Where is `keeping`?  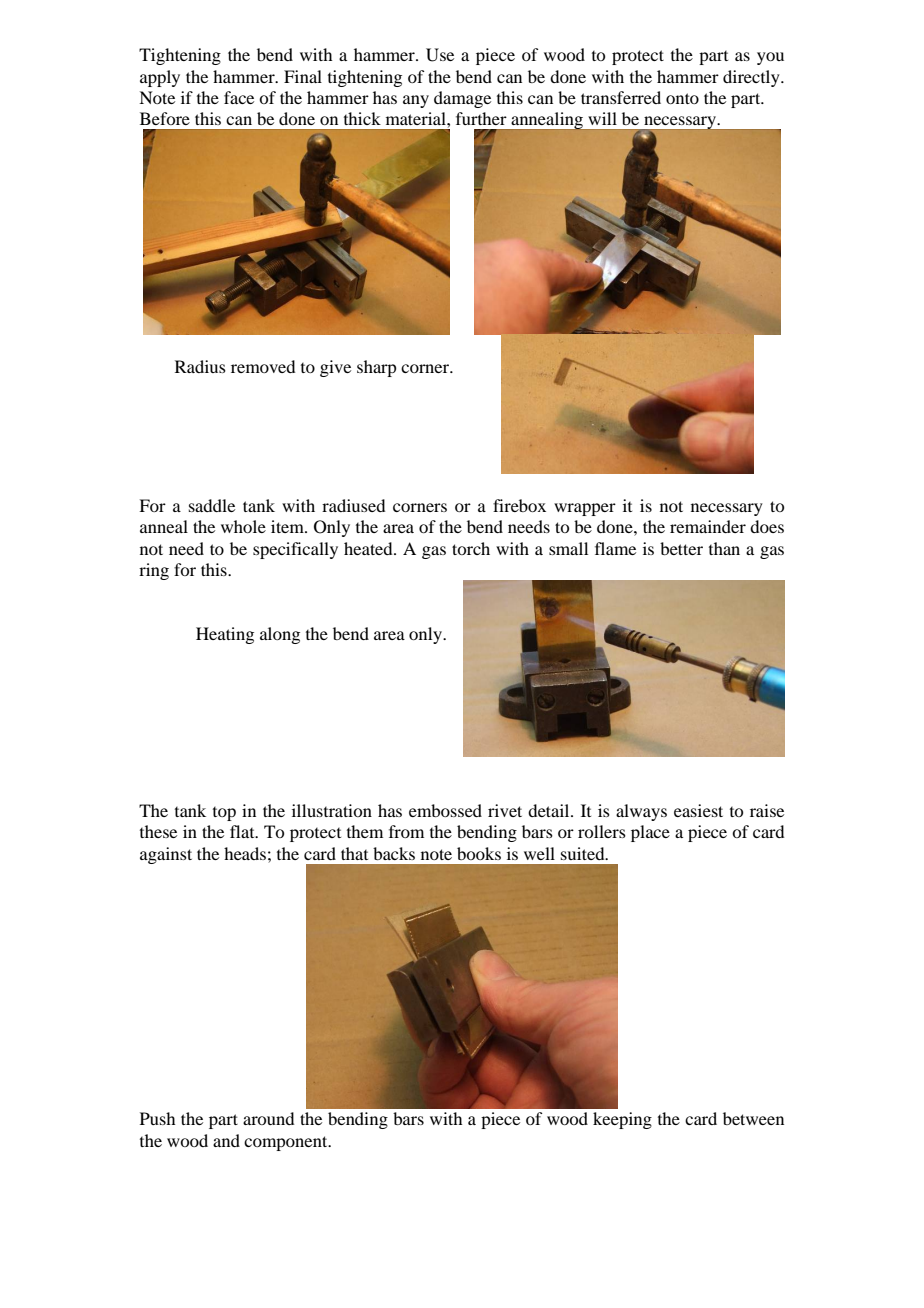 keeping is located at coordinates (622, 1120).
